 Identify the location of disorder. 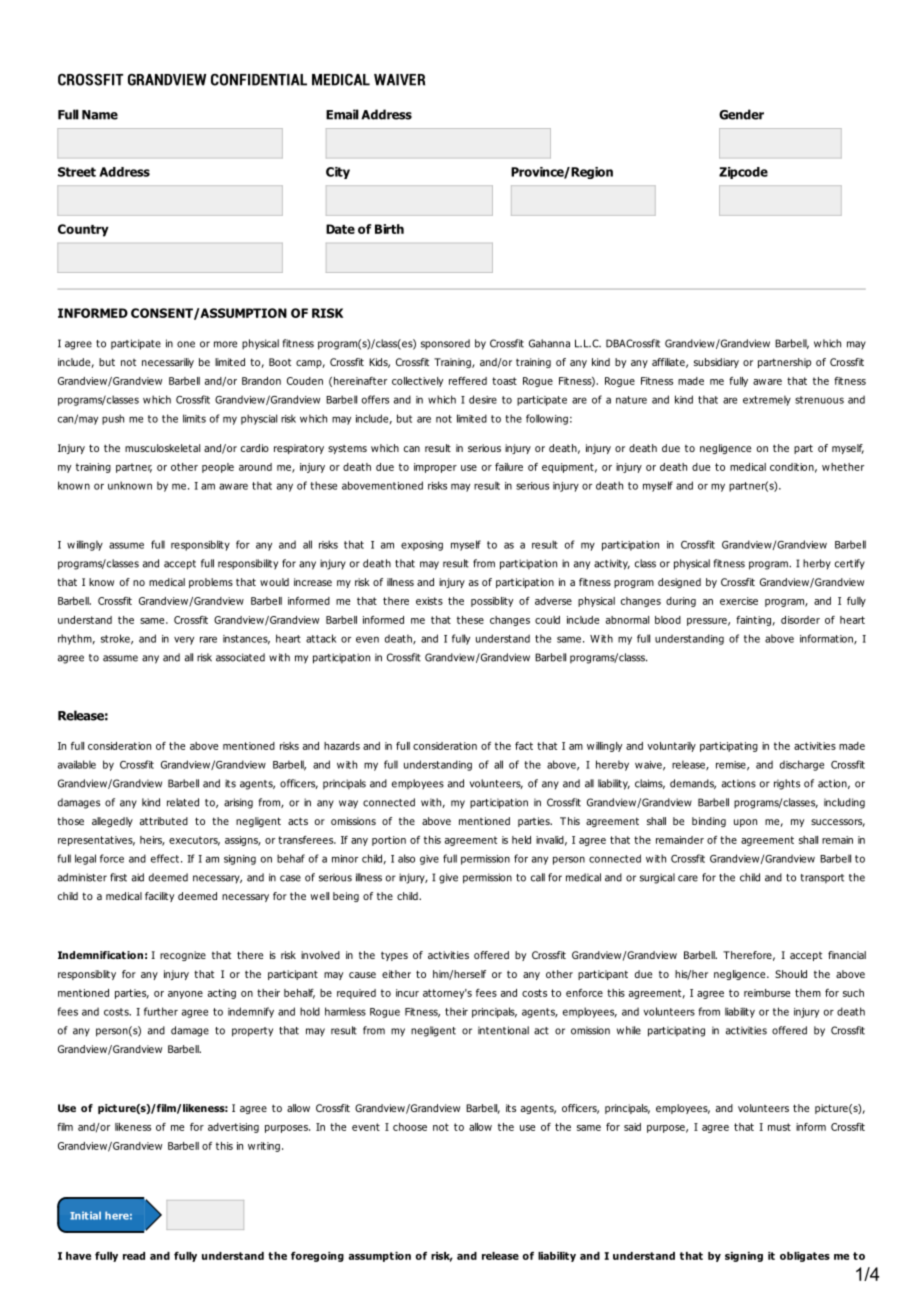
(800, 620).
